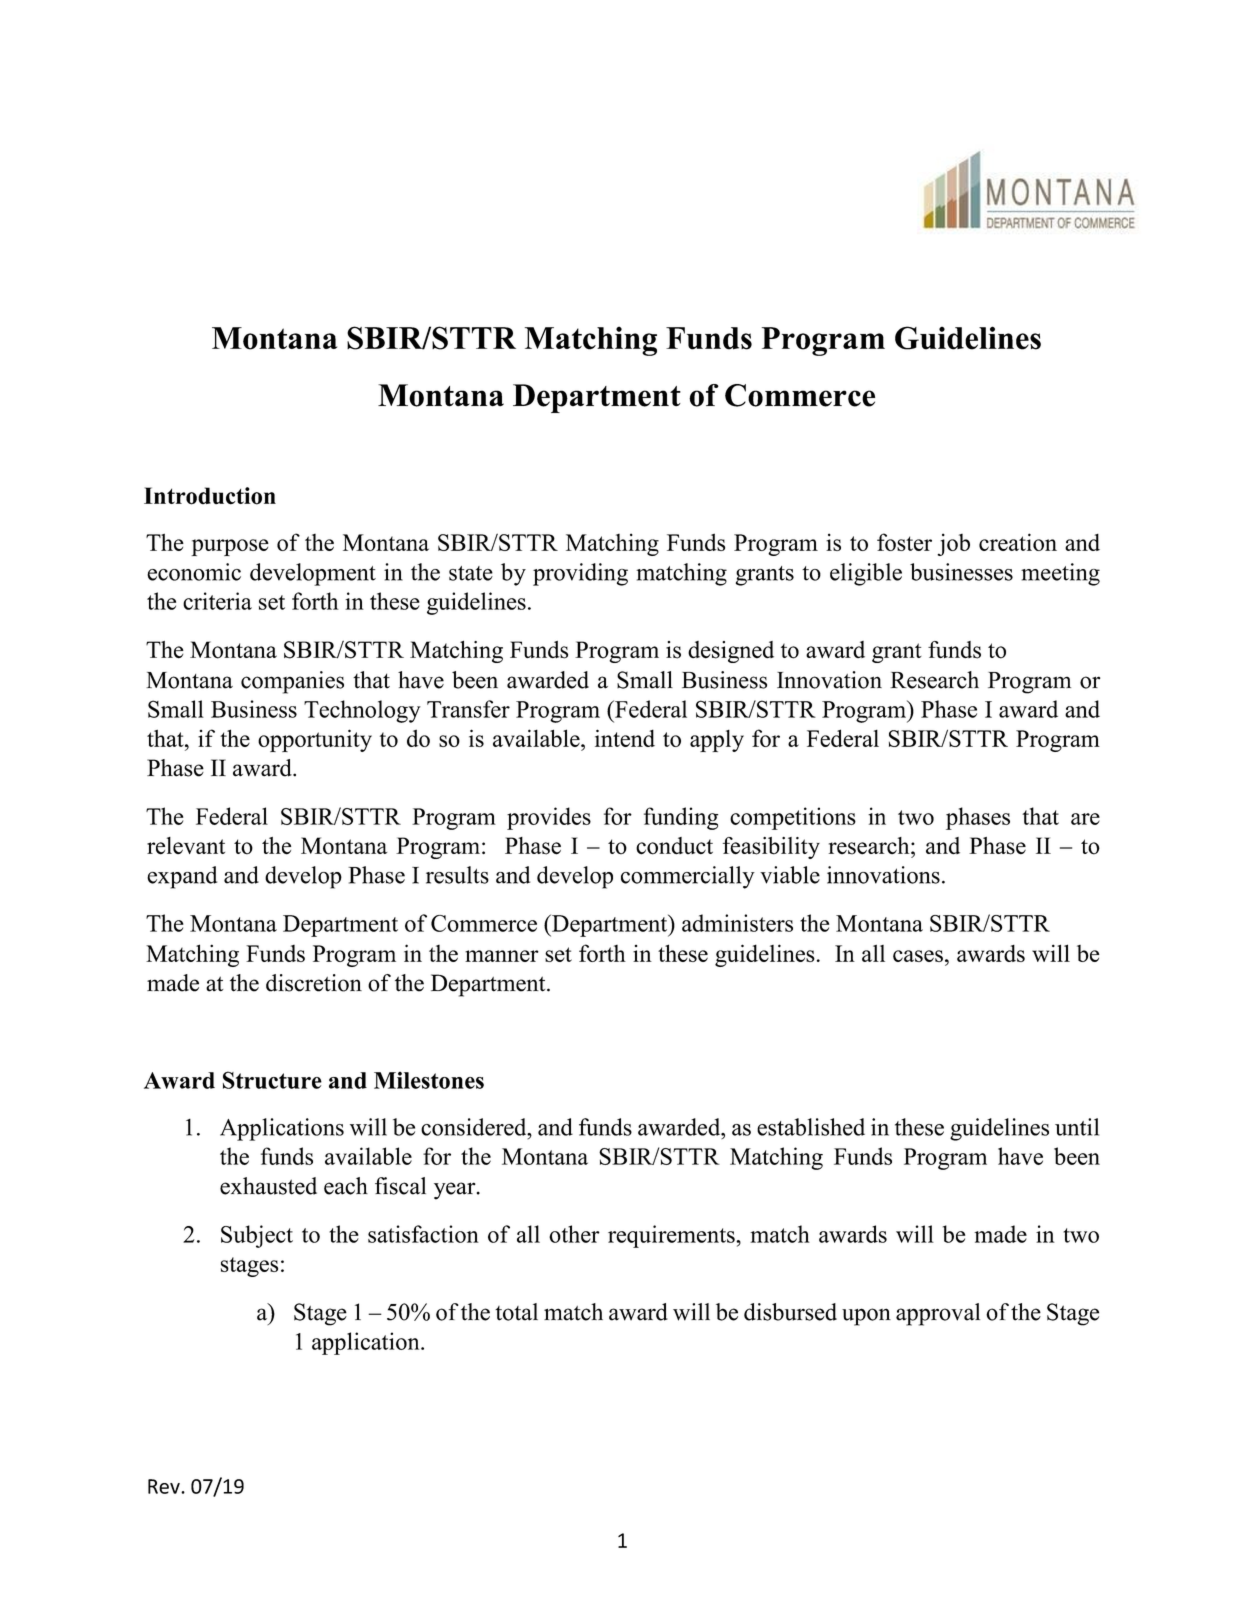 The height and width of the screenshot is (1611, 1245). What do you see at coordinates (580, 574) in the screenshot?
I see `providing` at bounding box center [580, 574].
